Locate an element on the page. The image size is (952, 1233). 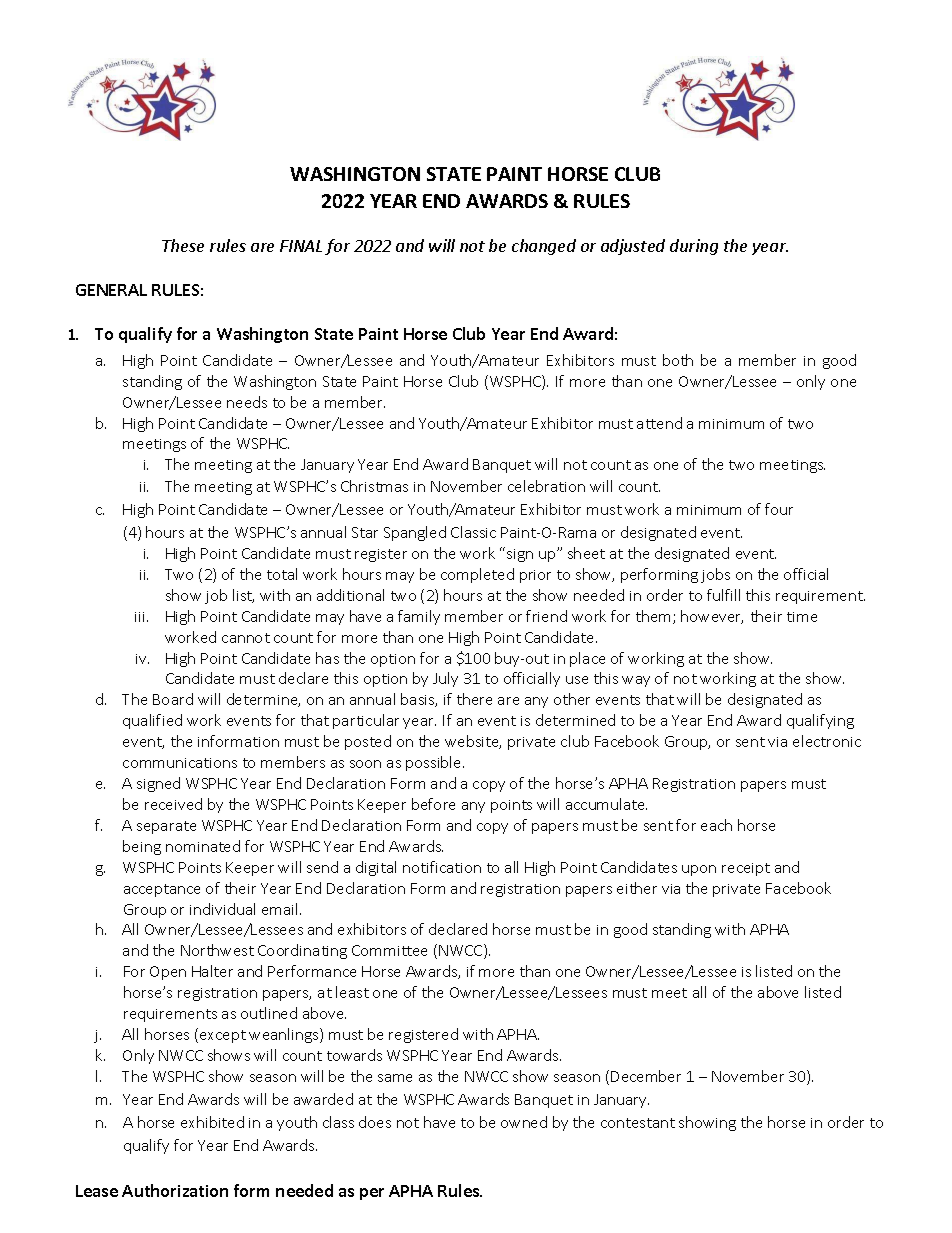
during is located at coordinates (694, 247).
